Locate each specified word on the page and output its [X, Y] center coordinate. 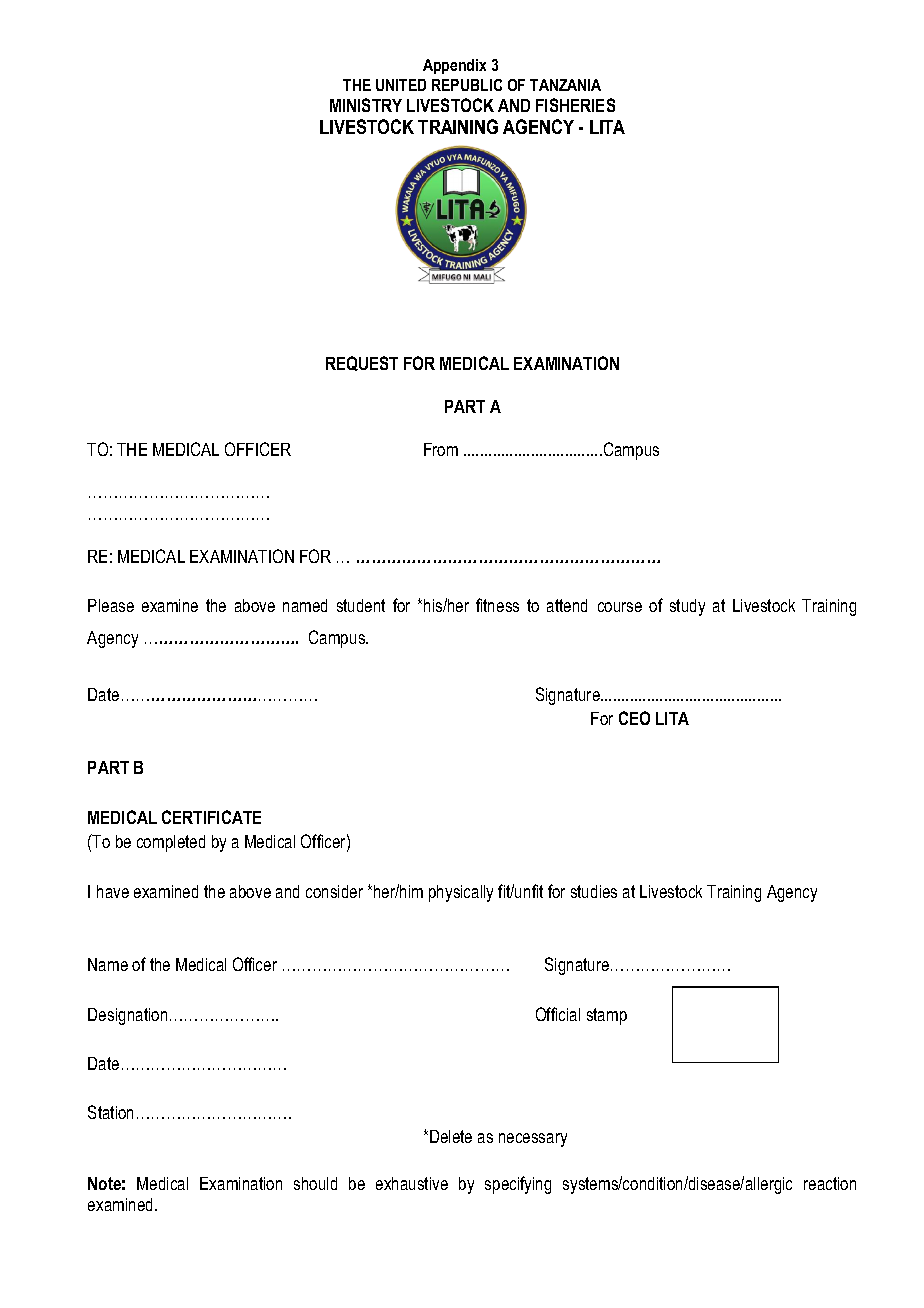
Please [111, 605]
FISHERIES [575, 105]
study [687, 607]
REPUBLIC [467, 85]
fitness [497, 605]
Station [110, 1112]
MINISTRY [366, 105]
